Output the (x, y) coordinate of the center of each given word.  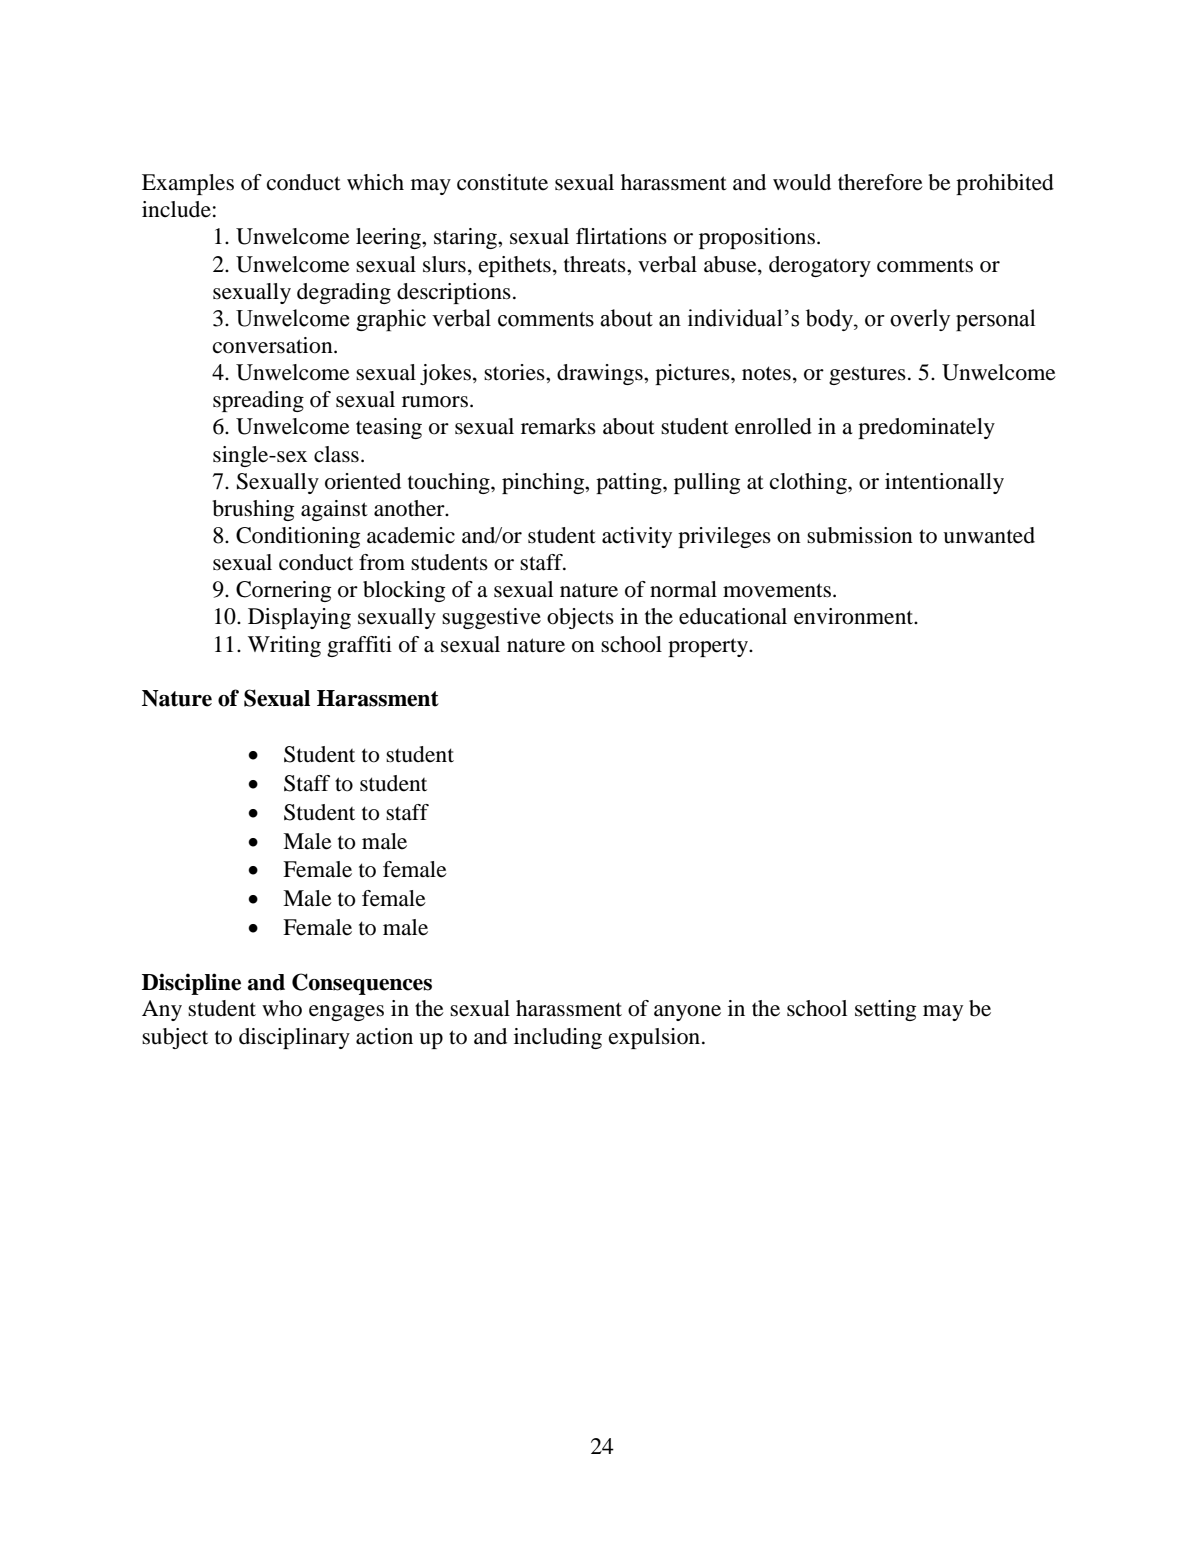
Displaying (299, 618)
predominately (926, 428)
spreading (258, 401)
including (558, 1038)
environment (855, 616)
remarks (558, 426)
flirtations (621, 236)
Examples (188, 184)
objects (580, 618)
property (709, 647)
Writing (284, 646)
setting (885, 1010)
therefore (880, 182)
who (282, 1008)
